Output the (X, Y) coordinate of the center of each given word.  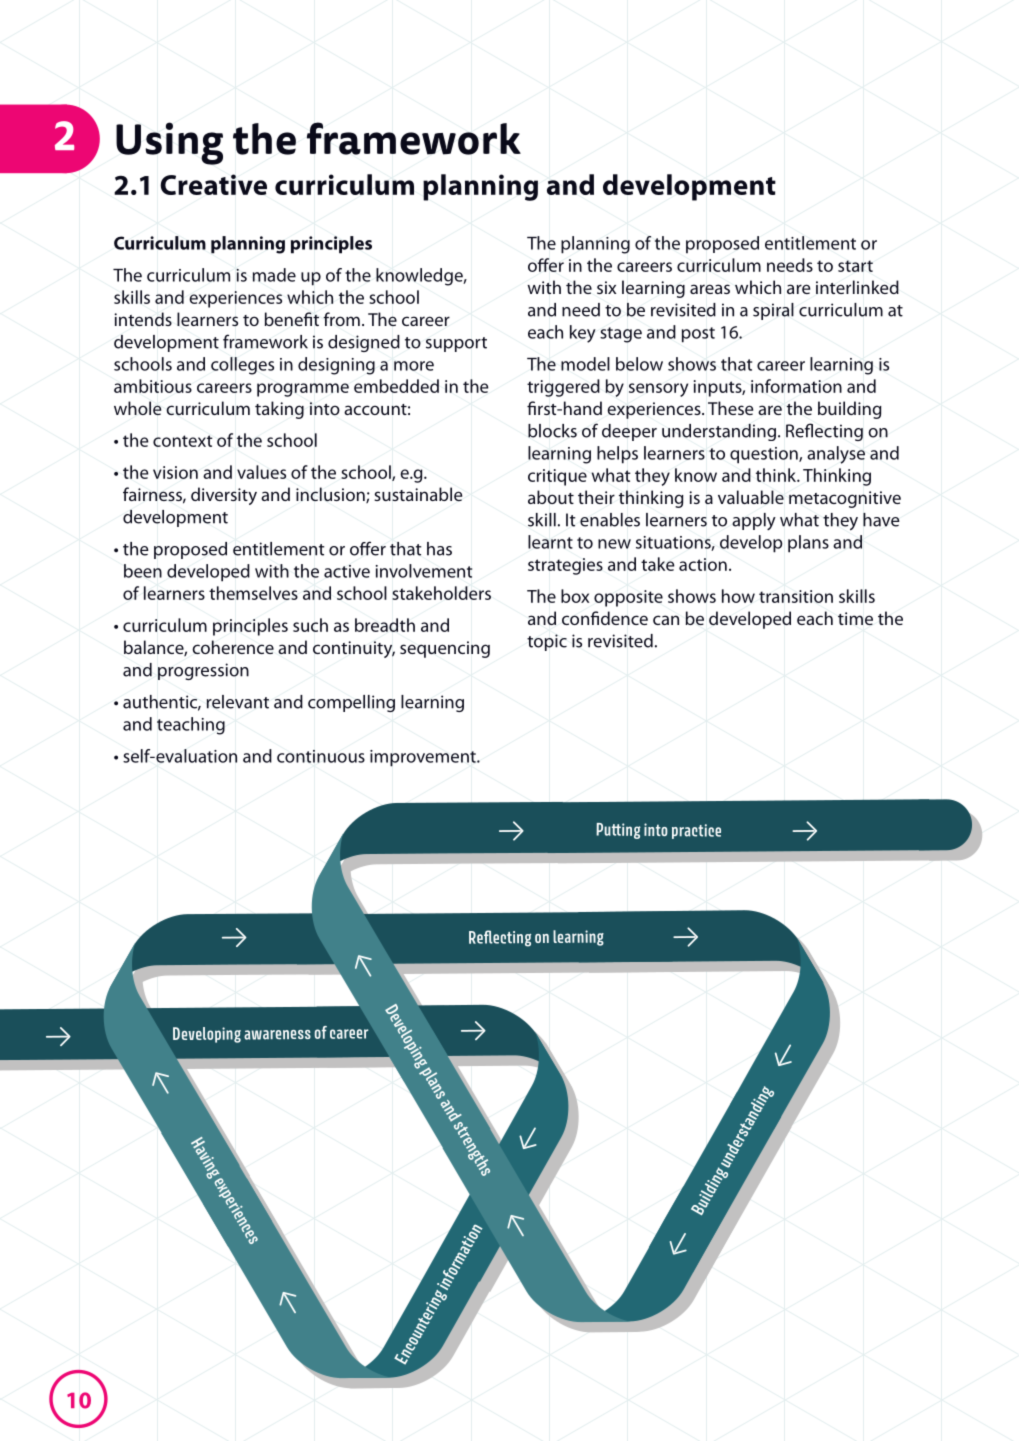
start (855, 266)
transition (796, 596)
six (606, 287)
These (730, 408)
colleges (242, 366)
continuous (321, 756)
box (575, 596)
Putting (618, 831)
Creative (213, 184)
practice (696, 831)
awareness (277, 1035)
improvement (424, 758)
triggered (563, 388)
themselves (253, 593)
